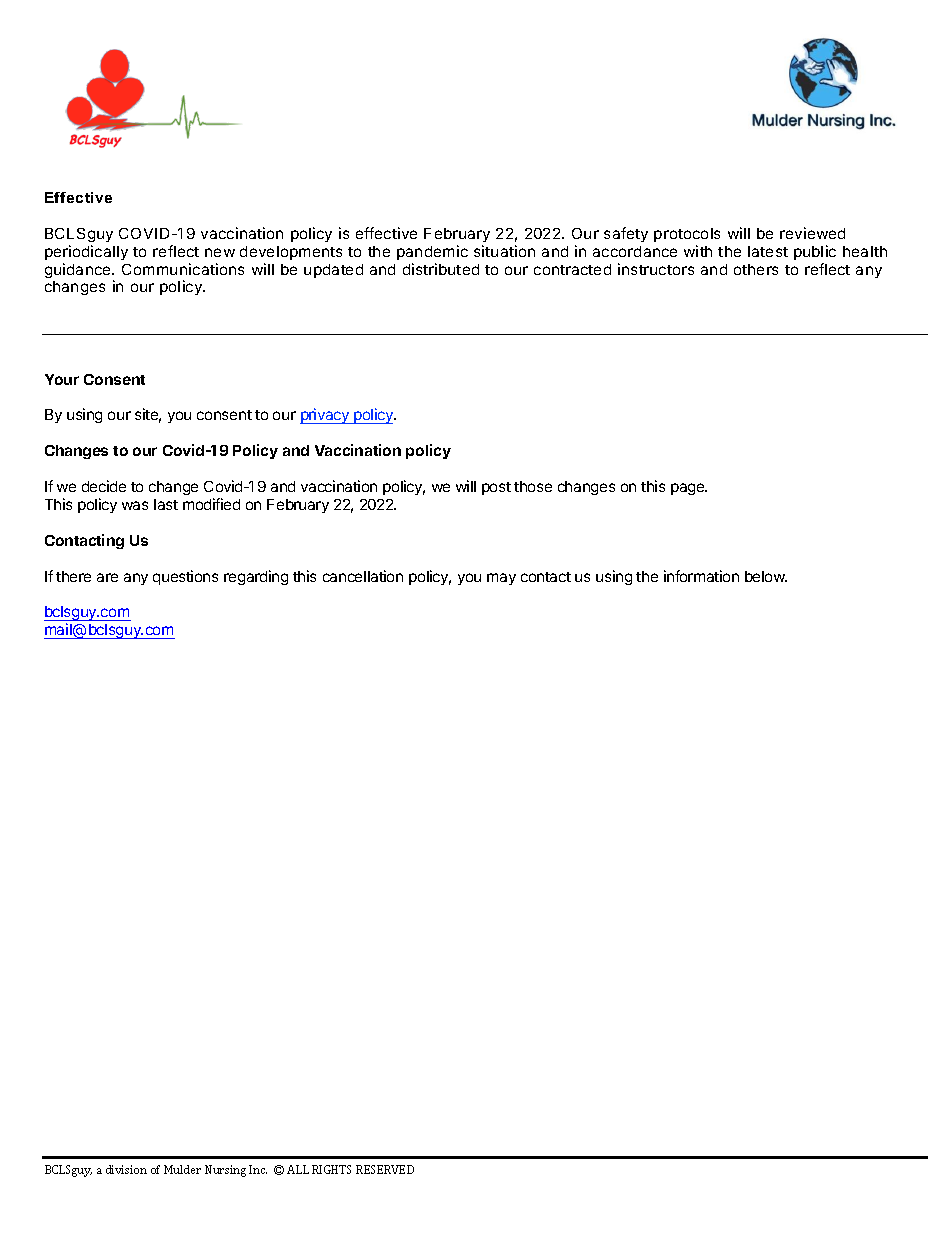 The height and width of the document is (1233, 952). What do you see at coordinates (182, 1169) in the document?
I see `Mulder` at bounding box center [182, 1169].
